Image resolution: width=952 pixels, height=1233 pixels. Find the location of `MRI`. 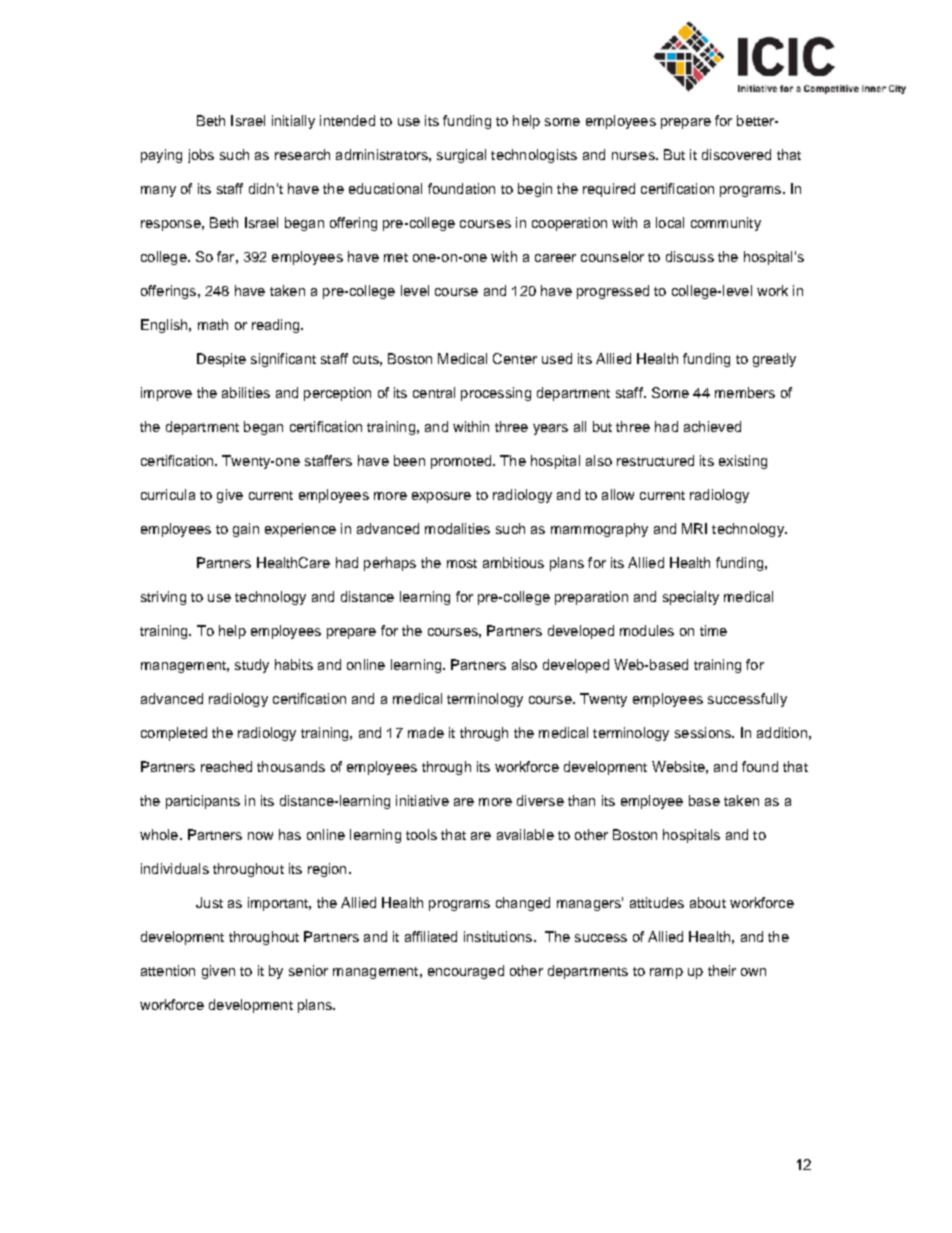

MRI is located at coordinates (694, 528).
